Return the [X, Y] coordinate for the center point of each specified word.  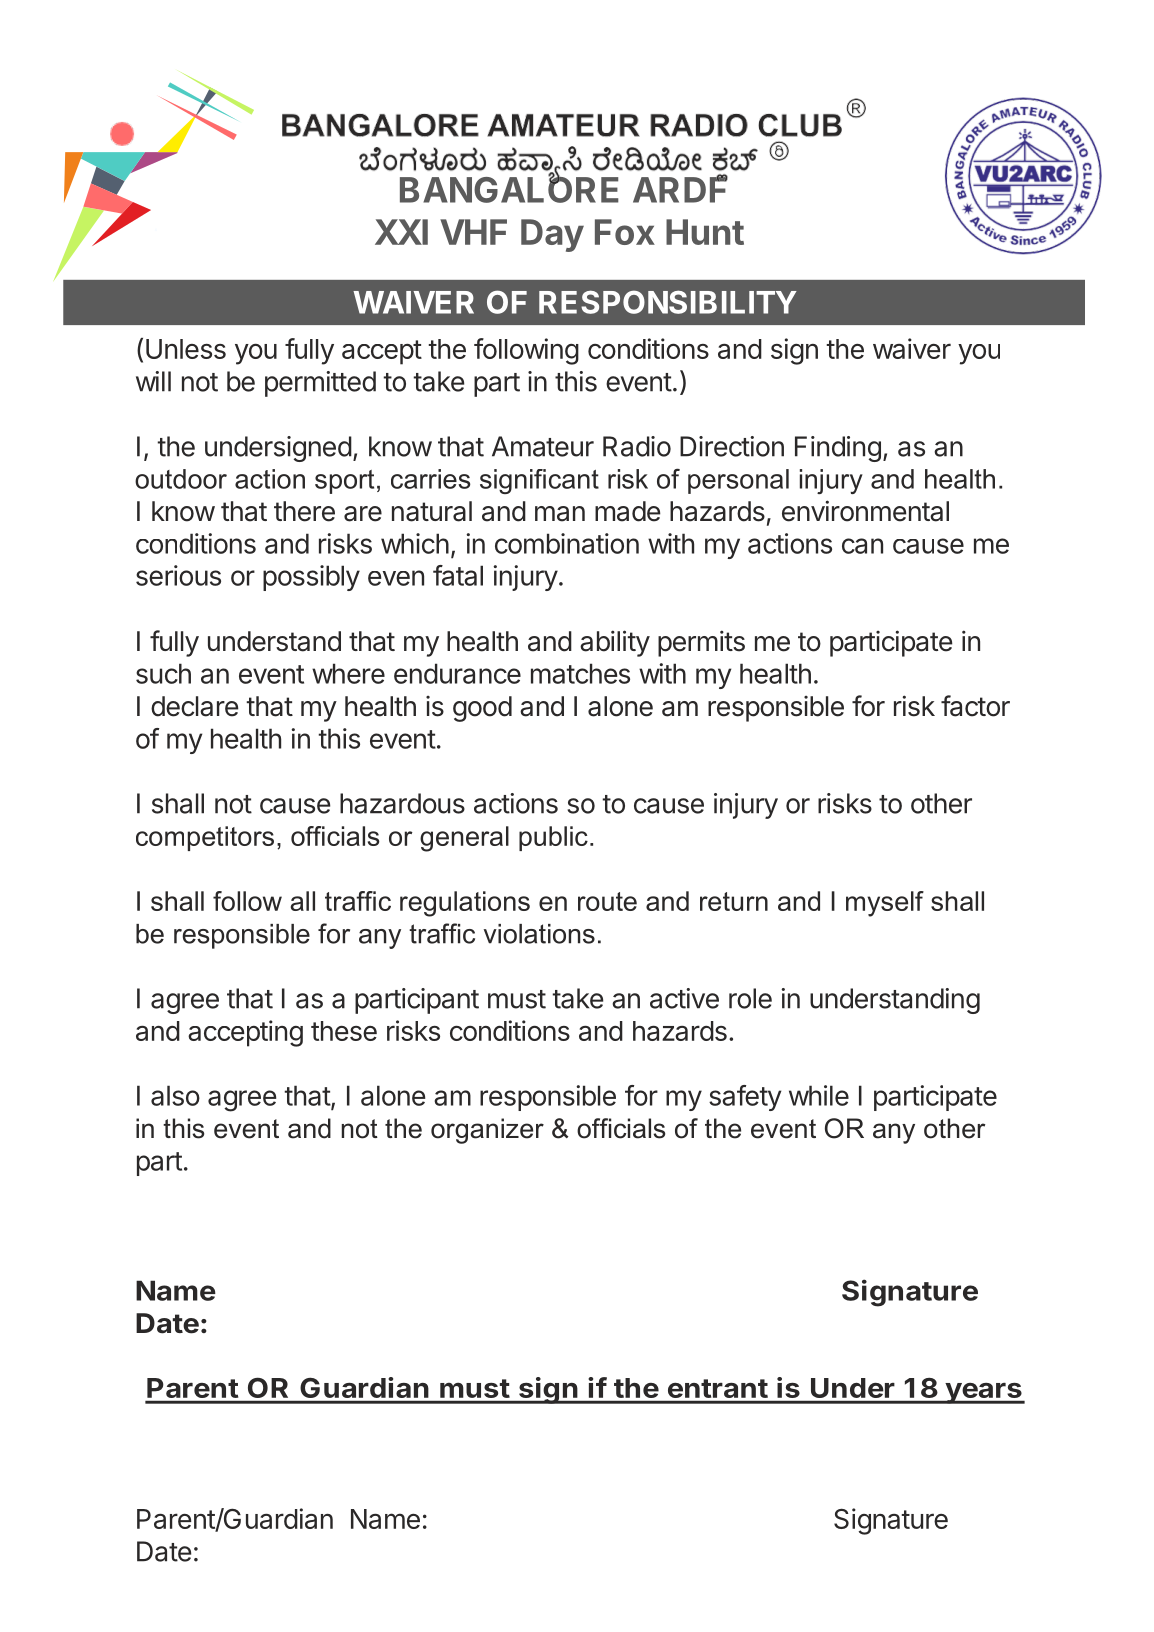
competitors [205, 838]
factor [975, 706]
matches [580, 673]
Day [552, 235]
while [819, 1095]
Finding [838, 449]
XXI [401, 232]
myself [885, 904]
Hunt [705, 232]
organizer [487, 1131]
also [175, 1095]
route [607, 901]
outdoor [181, 479]
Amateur [543, 446]
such [163, 673]
